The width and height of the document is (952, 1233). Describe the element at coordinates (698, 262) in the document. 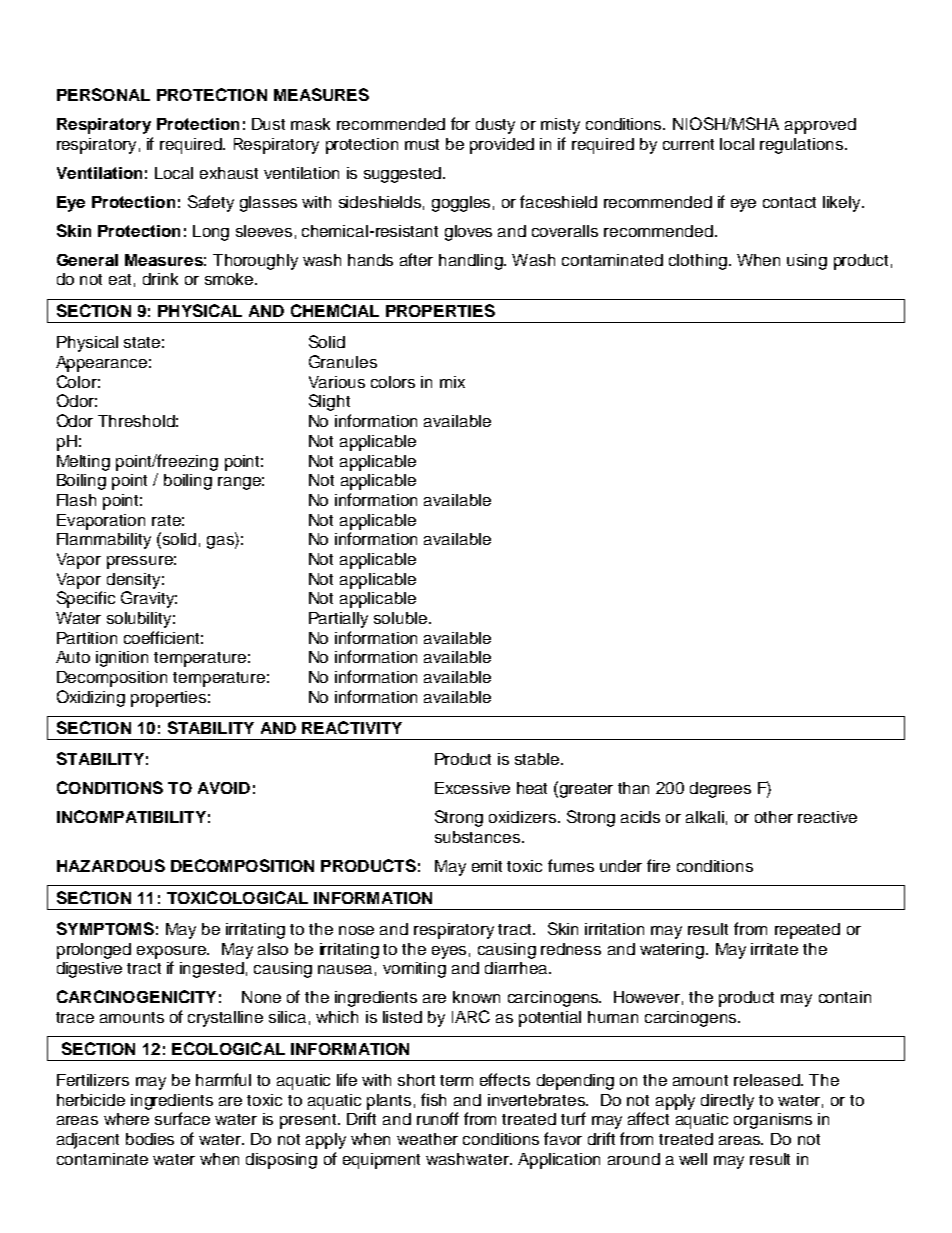

I see `clothing` at that location.
